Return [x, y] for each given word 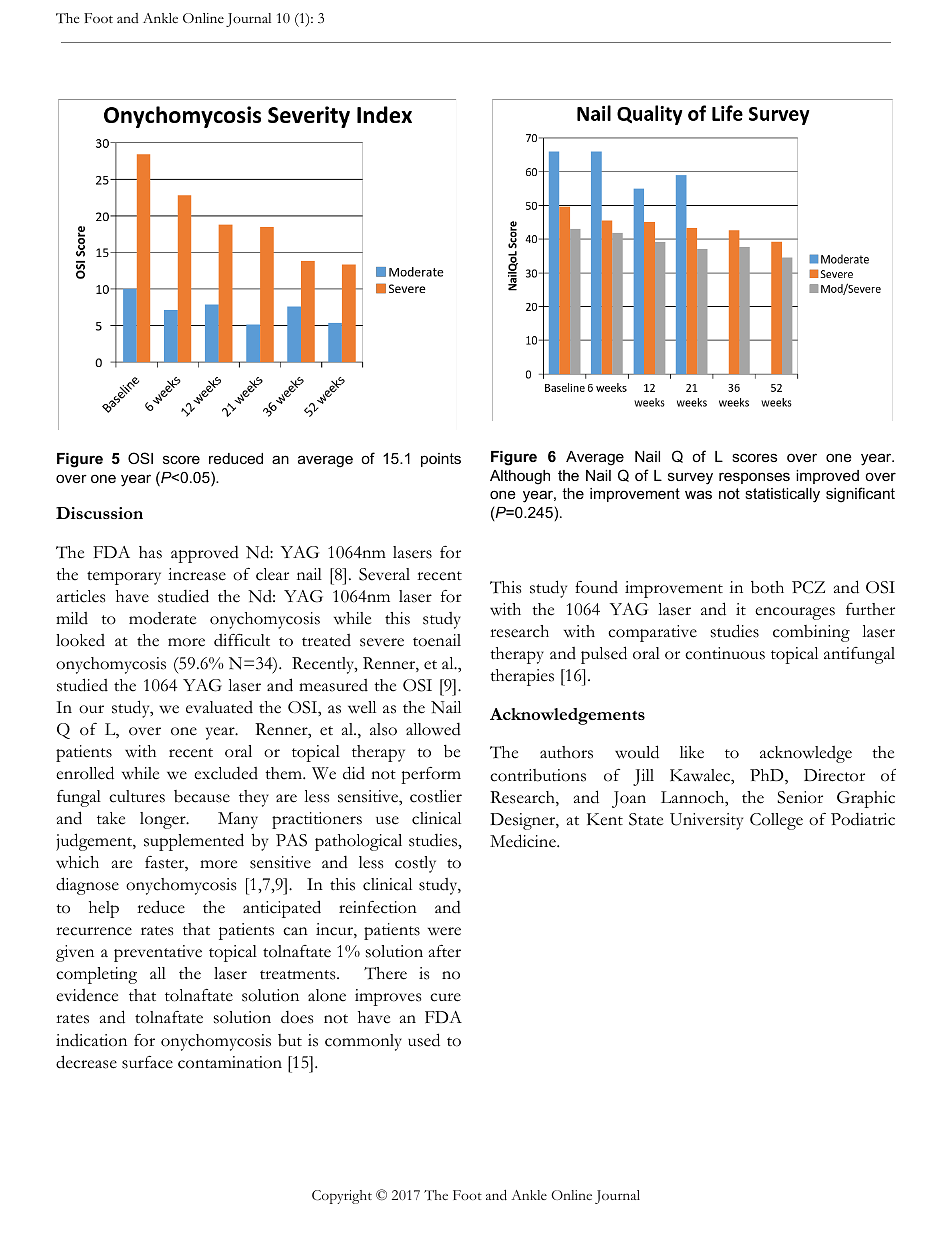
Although [520, 477]
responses [754, 478]
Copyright [342, 1197]
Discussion [99, 513]
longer [164, 820]
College [776, 821]
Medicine [524, 841]
